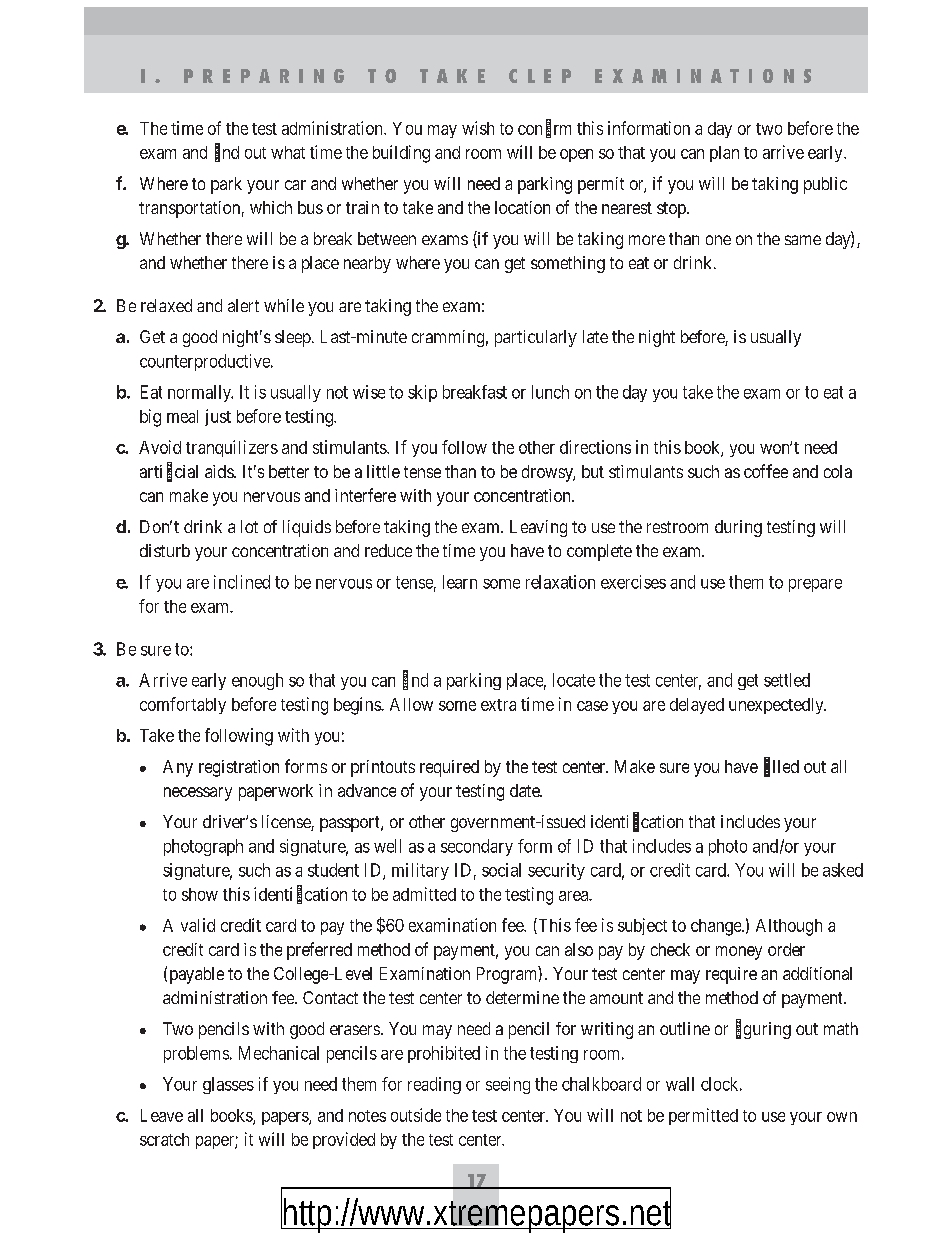  Describe the element at coordinates (766, 471) in the page. I see `coffee` at that location.
